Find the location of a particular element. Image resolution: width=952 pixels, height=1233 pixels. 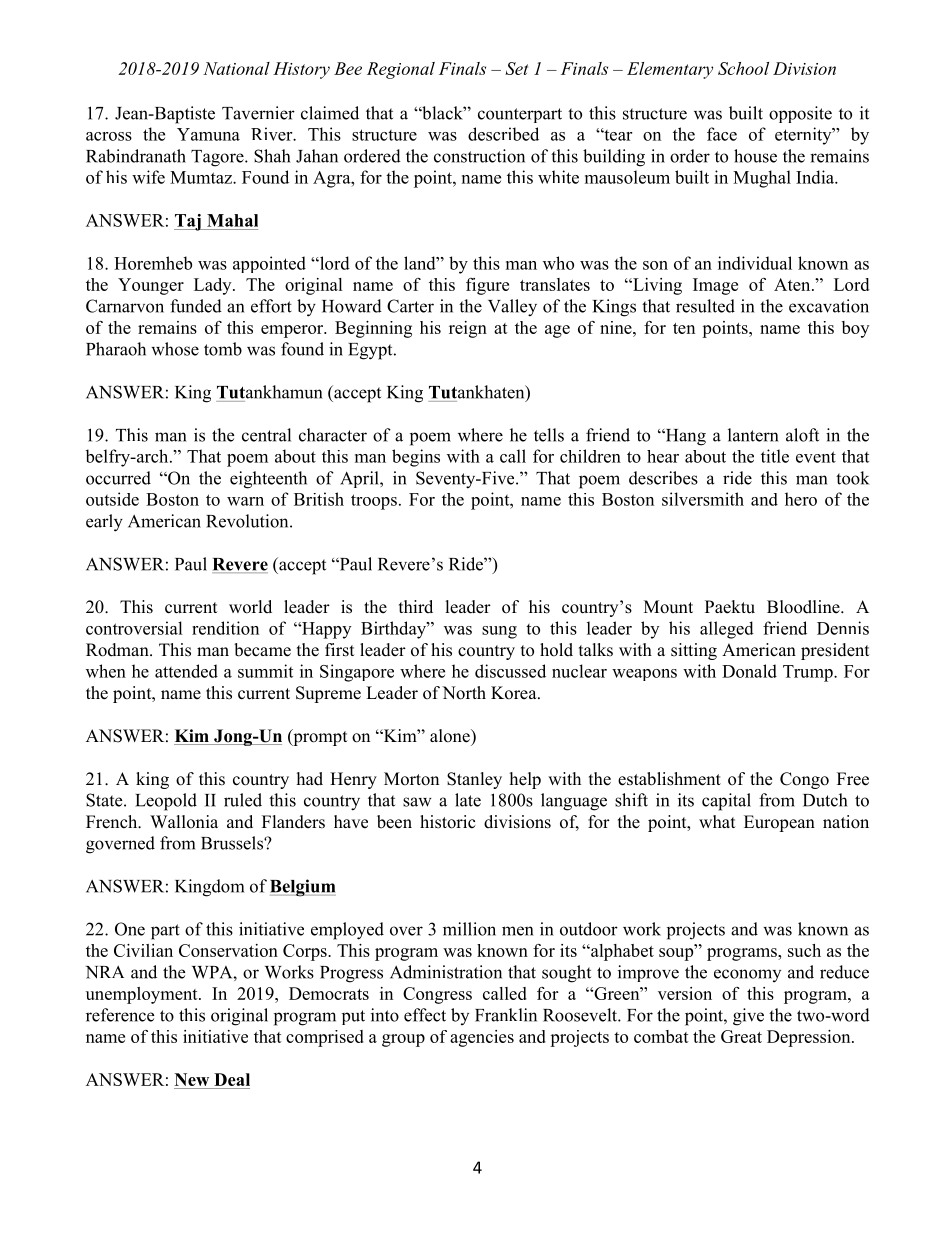

agencies is located at coordinates (482, 1038).
